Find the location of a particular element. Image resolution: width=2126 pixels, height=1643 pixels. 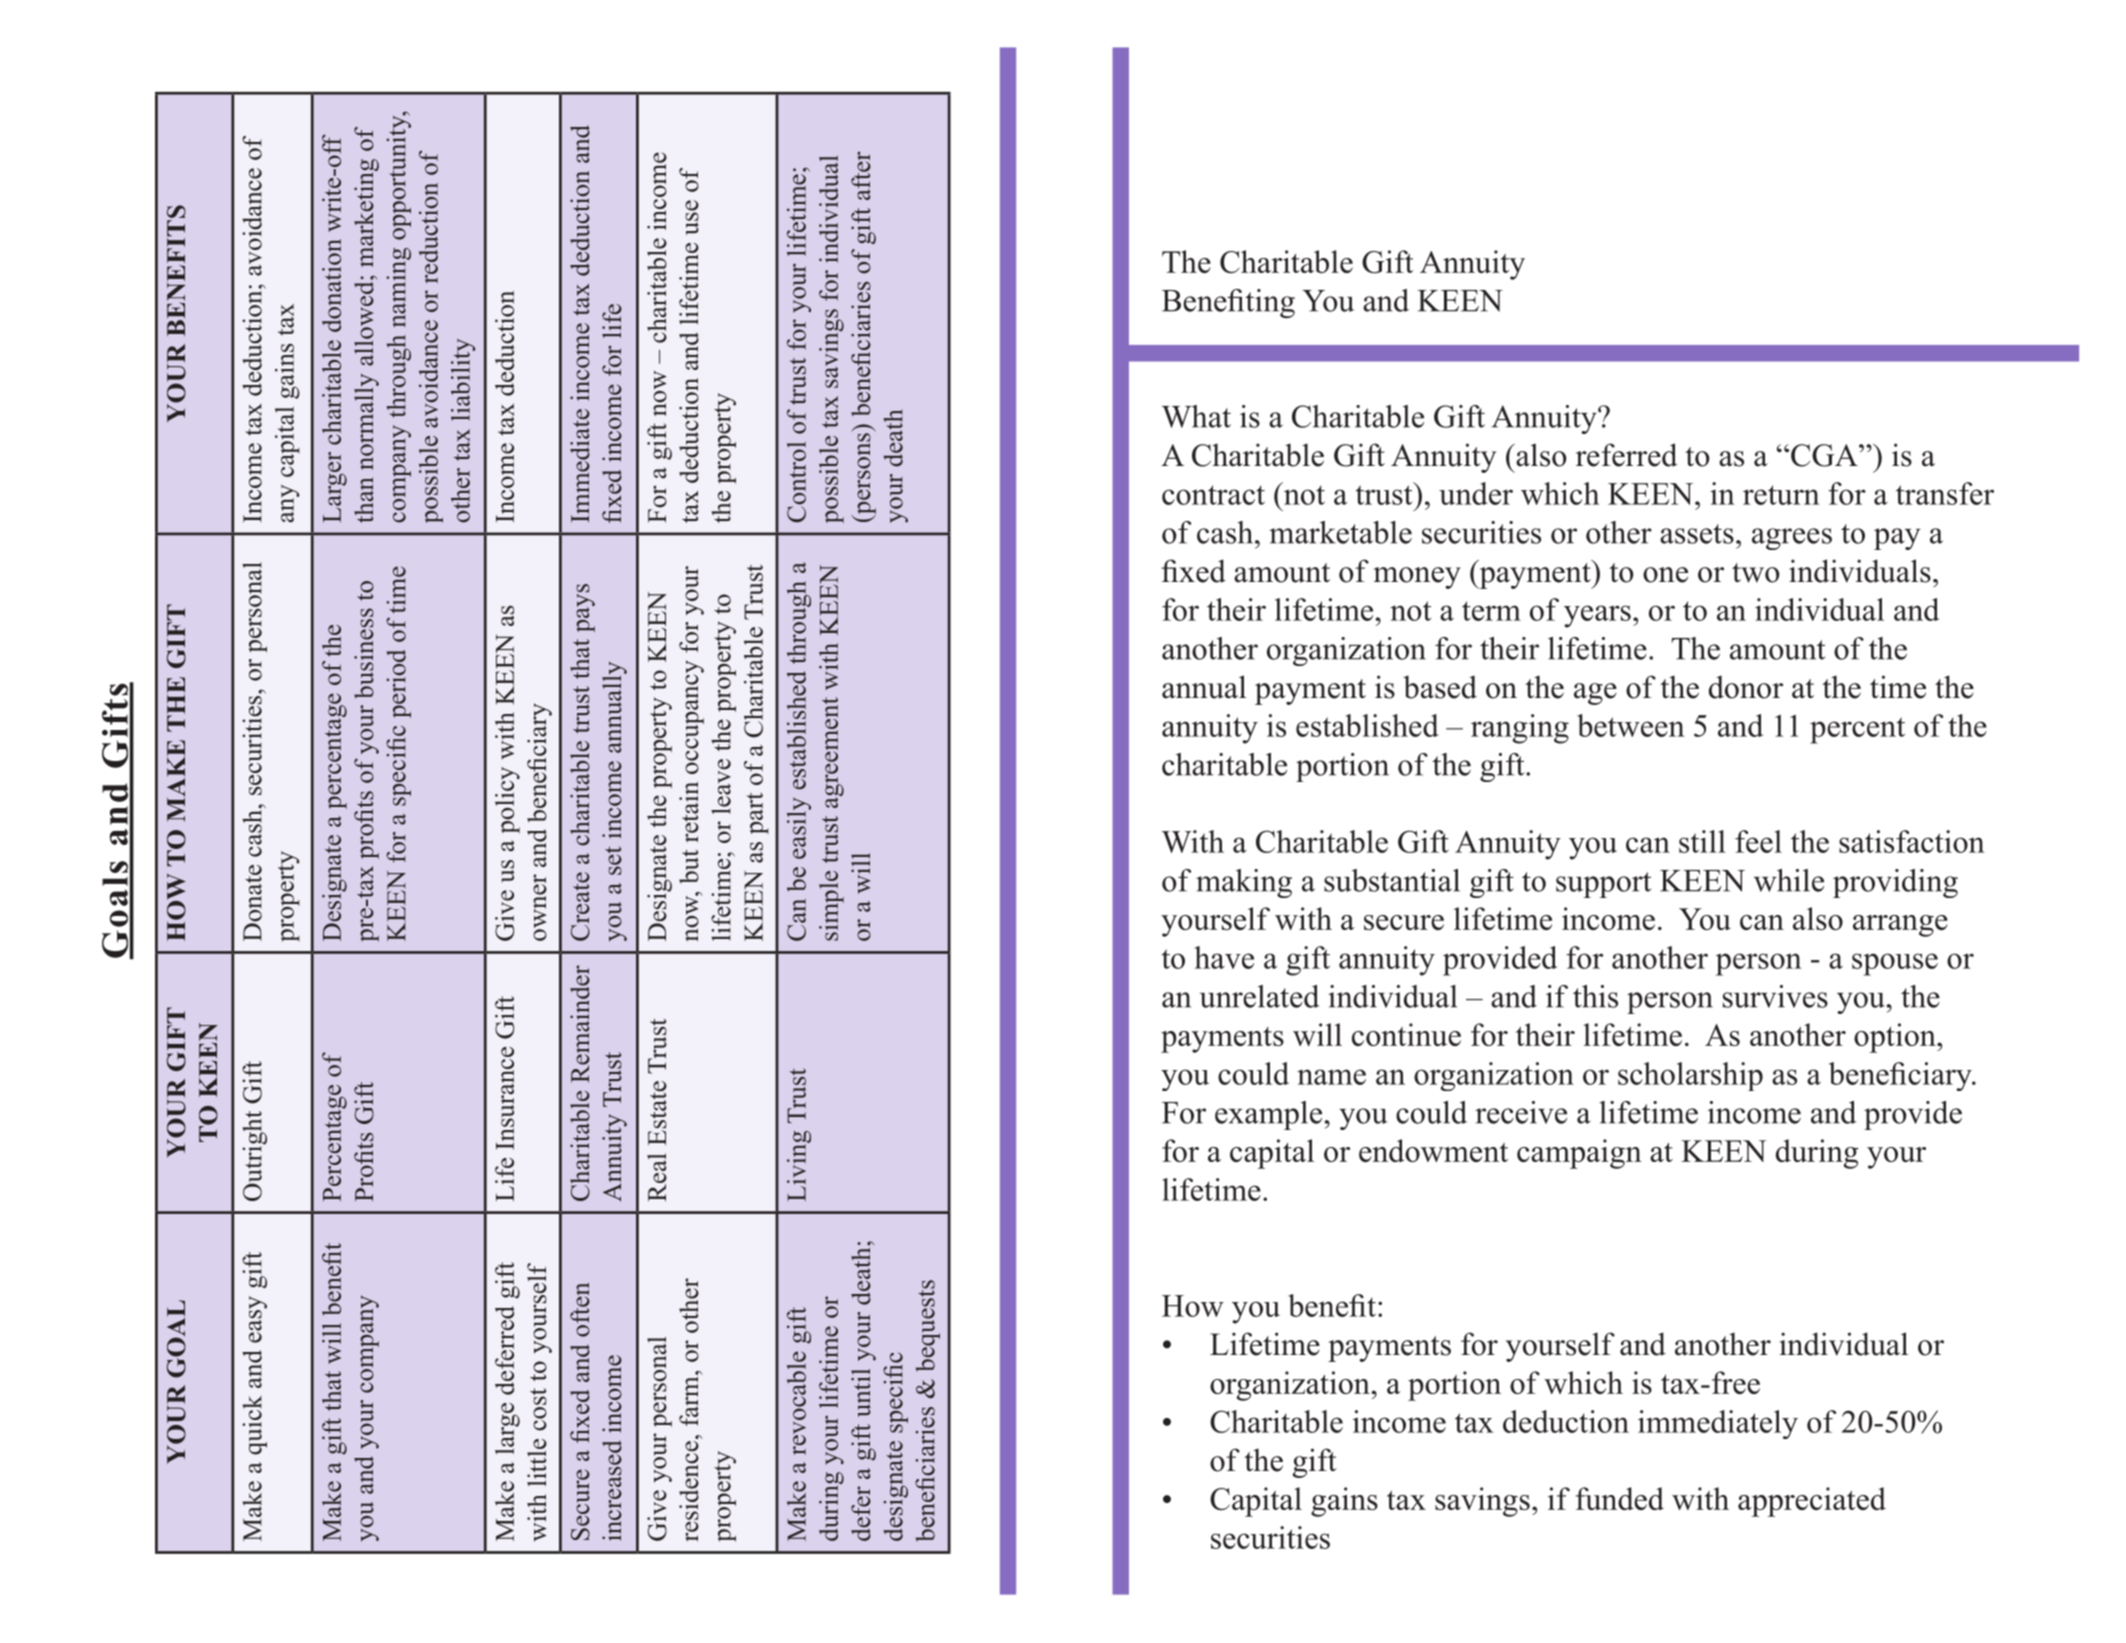

unrelated is located at coordinates (1259, 996).
